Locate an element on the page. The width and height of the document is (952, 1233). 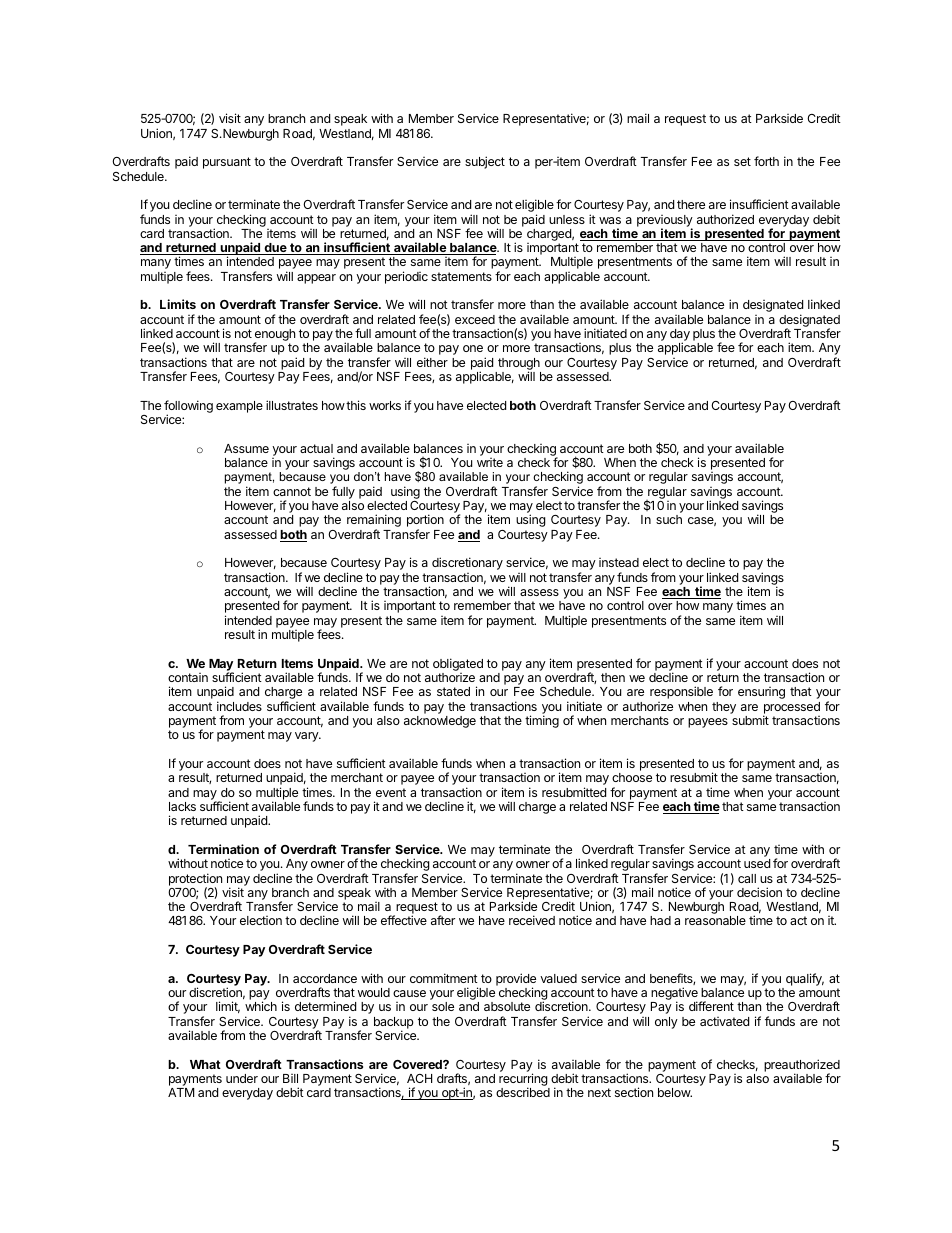
there is located at coordinates (691, 204).
